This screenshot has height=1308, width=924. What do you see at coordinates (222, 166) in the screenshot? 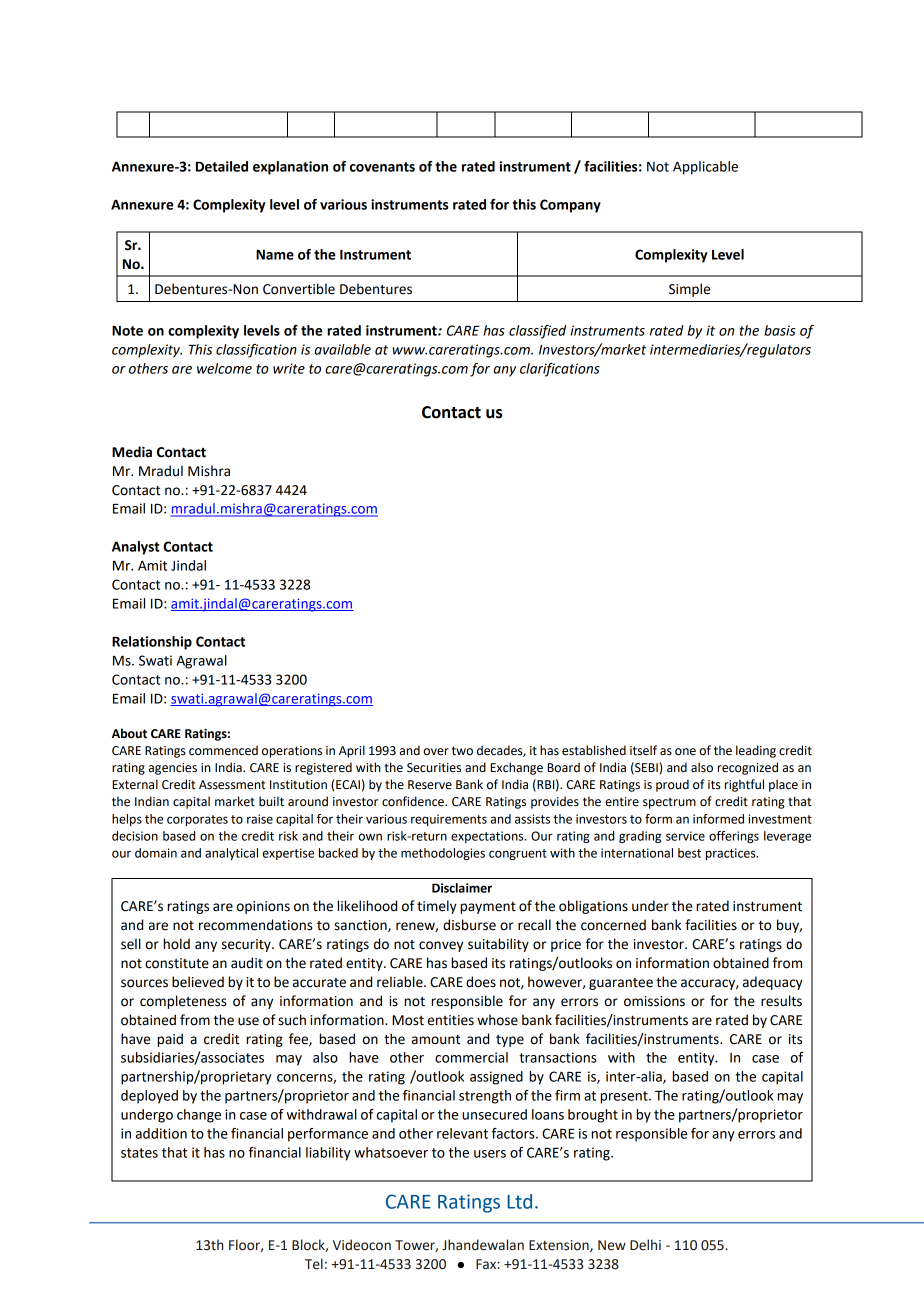
I see `Detailed` at bounding box center [222, 166].
